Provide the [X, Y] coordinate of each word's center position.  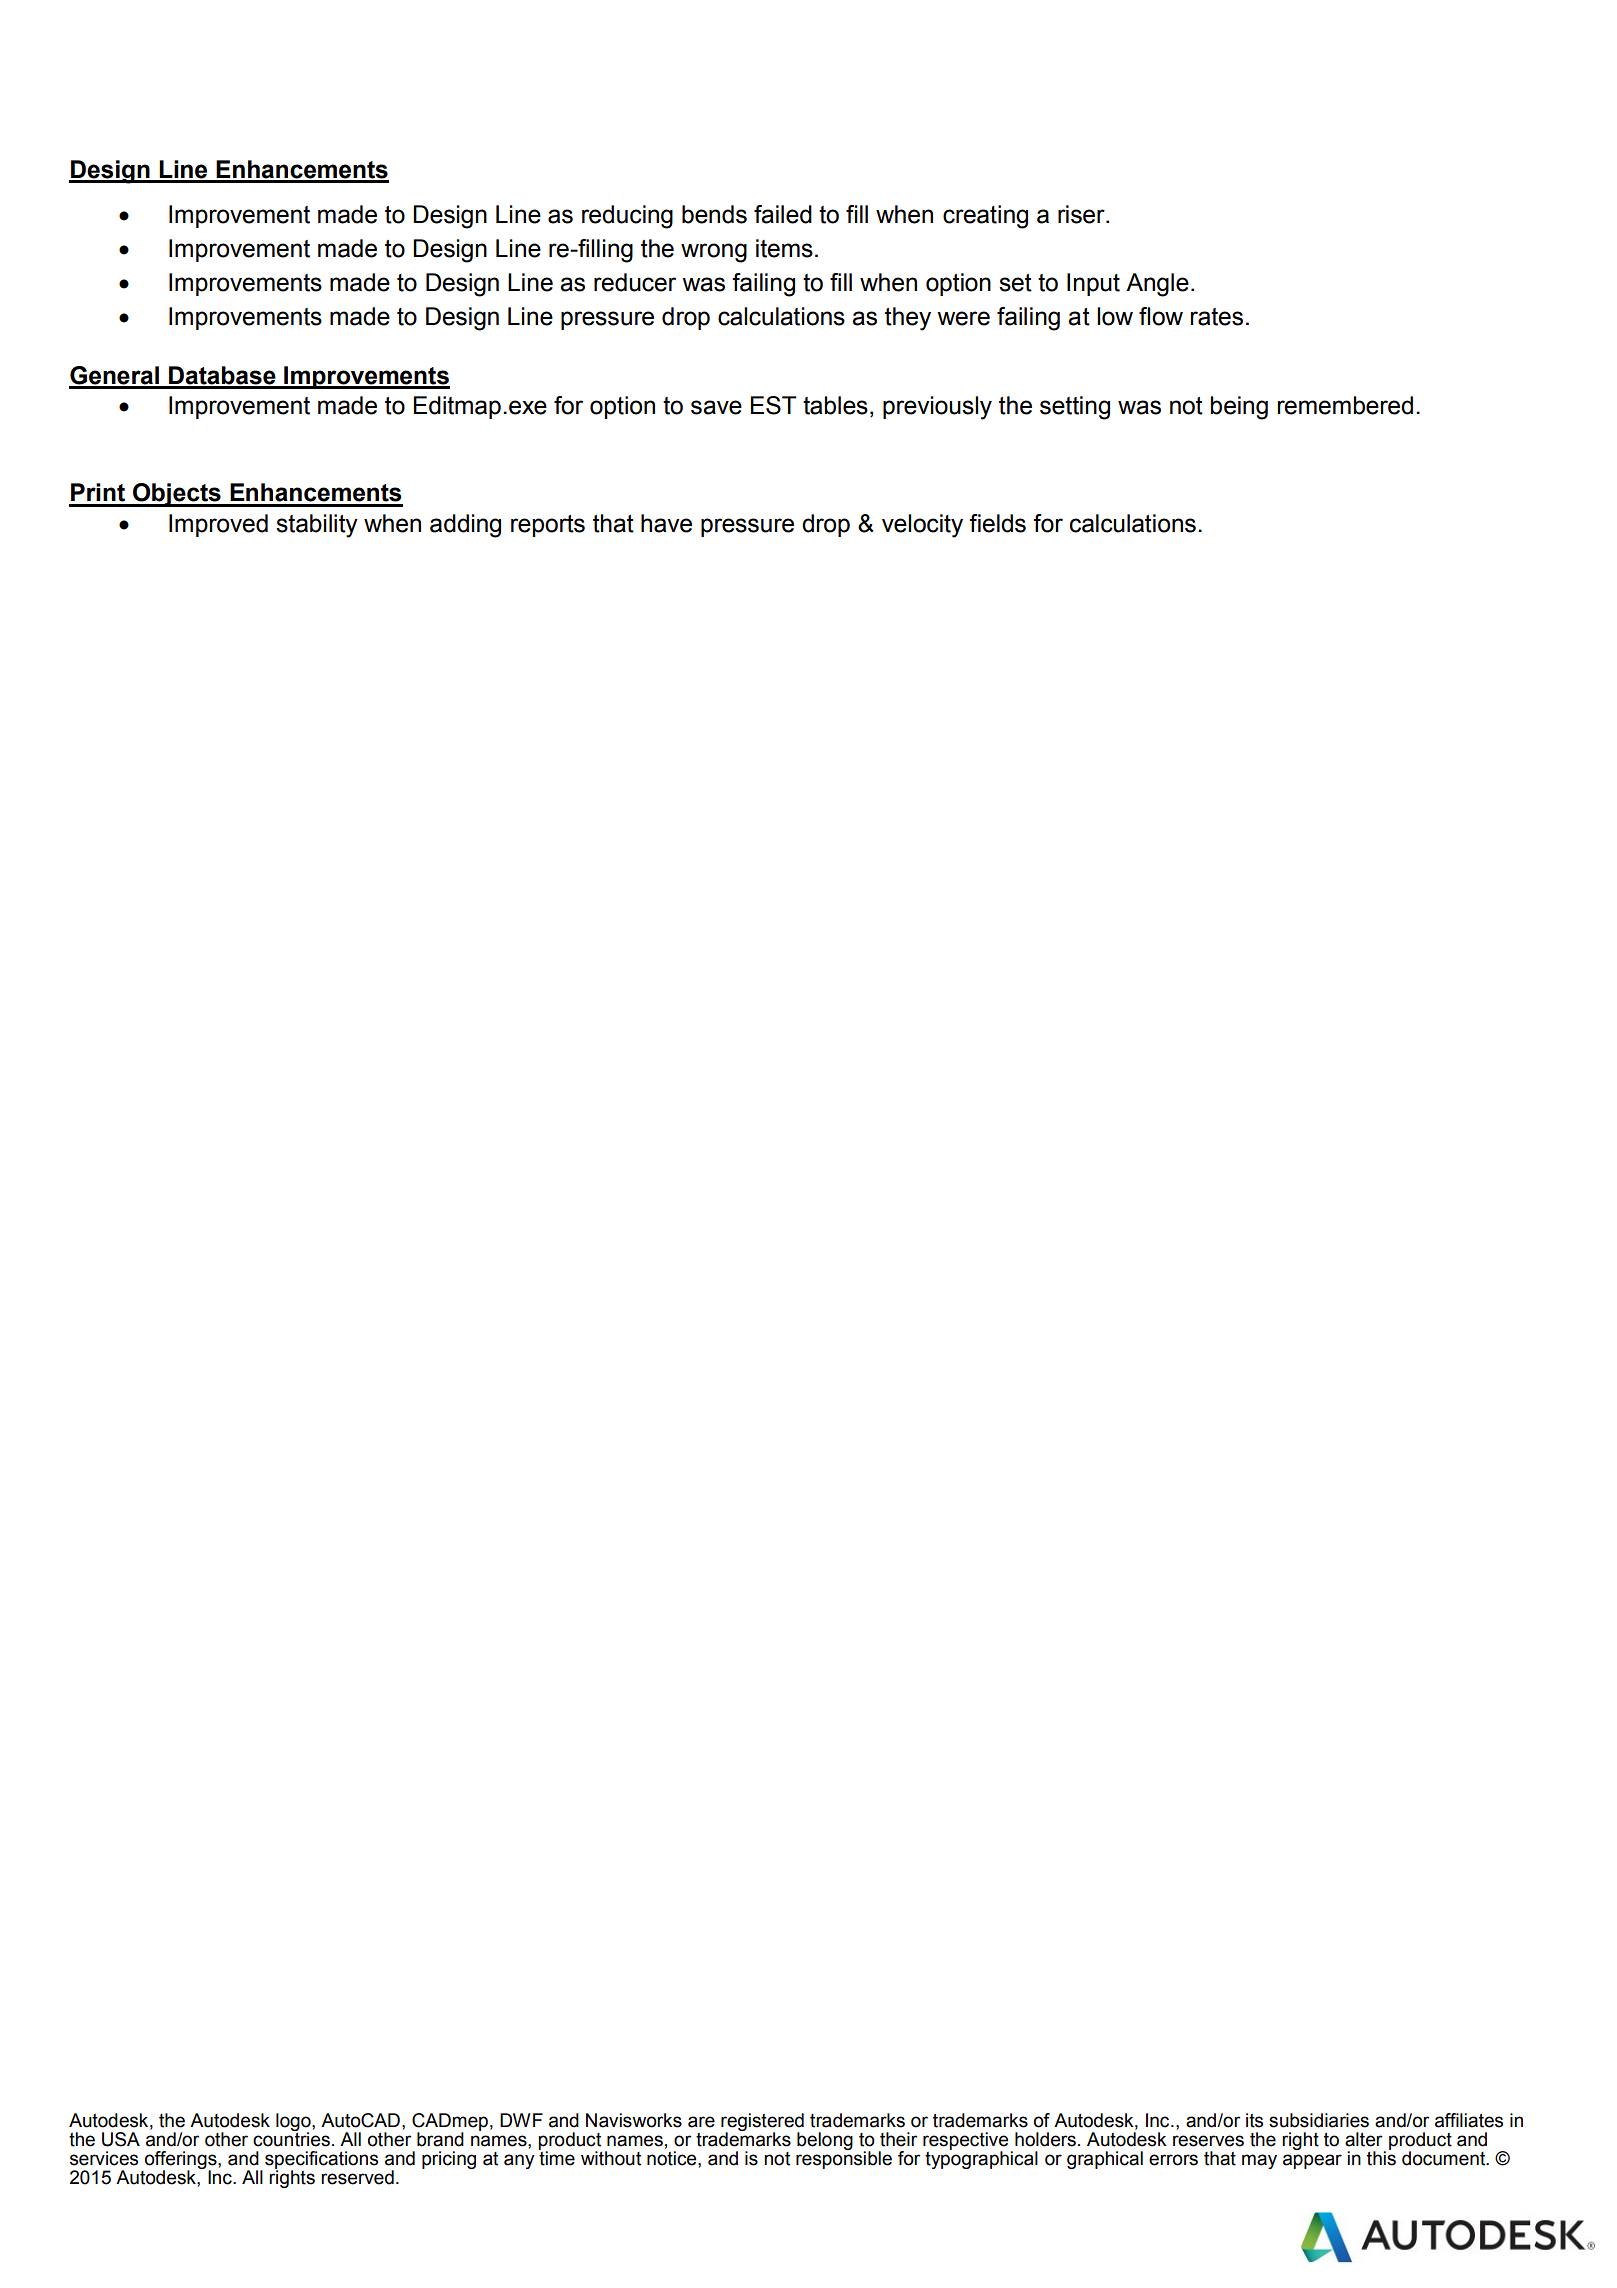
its [1254, 2120]
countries [291, 2138]
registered [762, 2123]
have [666, 523]
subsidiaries [1319, 2120]
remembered [1345, 405]
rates [1217, 317]
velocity [922, 526]
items [784, 248]
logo [294, 2123]
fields [997, 523]
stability [317, 526]
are [701, 2122]
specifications [321, 2161]
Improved [218, 525]
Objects [177, 495]
